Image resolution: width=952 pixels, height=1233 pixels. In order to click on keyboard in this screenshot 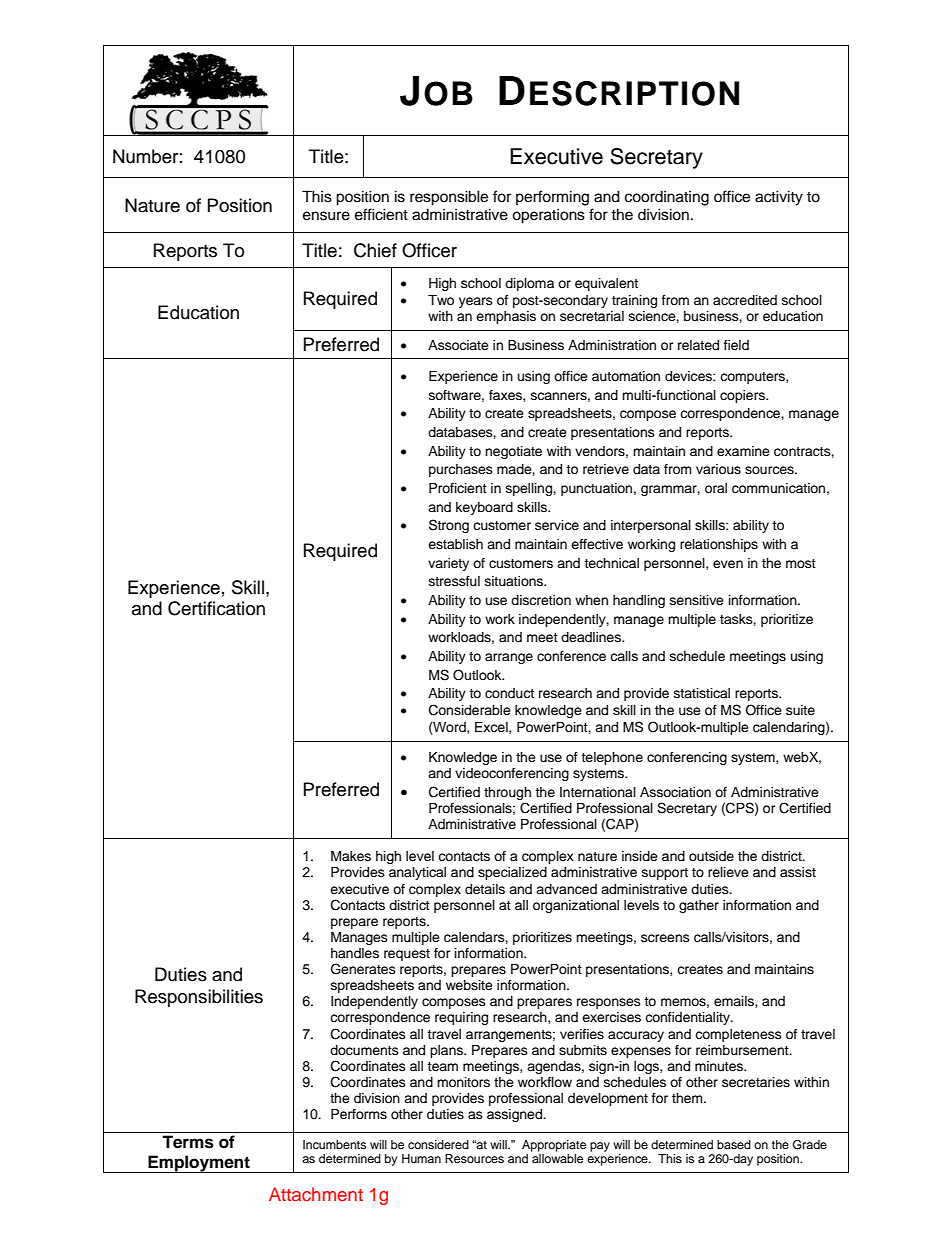, I will do `click(484, 508)`.
